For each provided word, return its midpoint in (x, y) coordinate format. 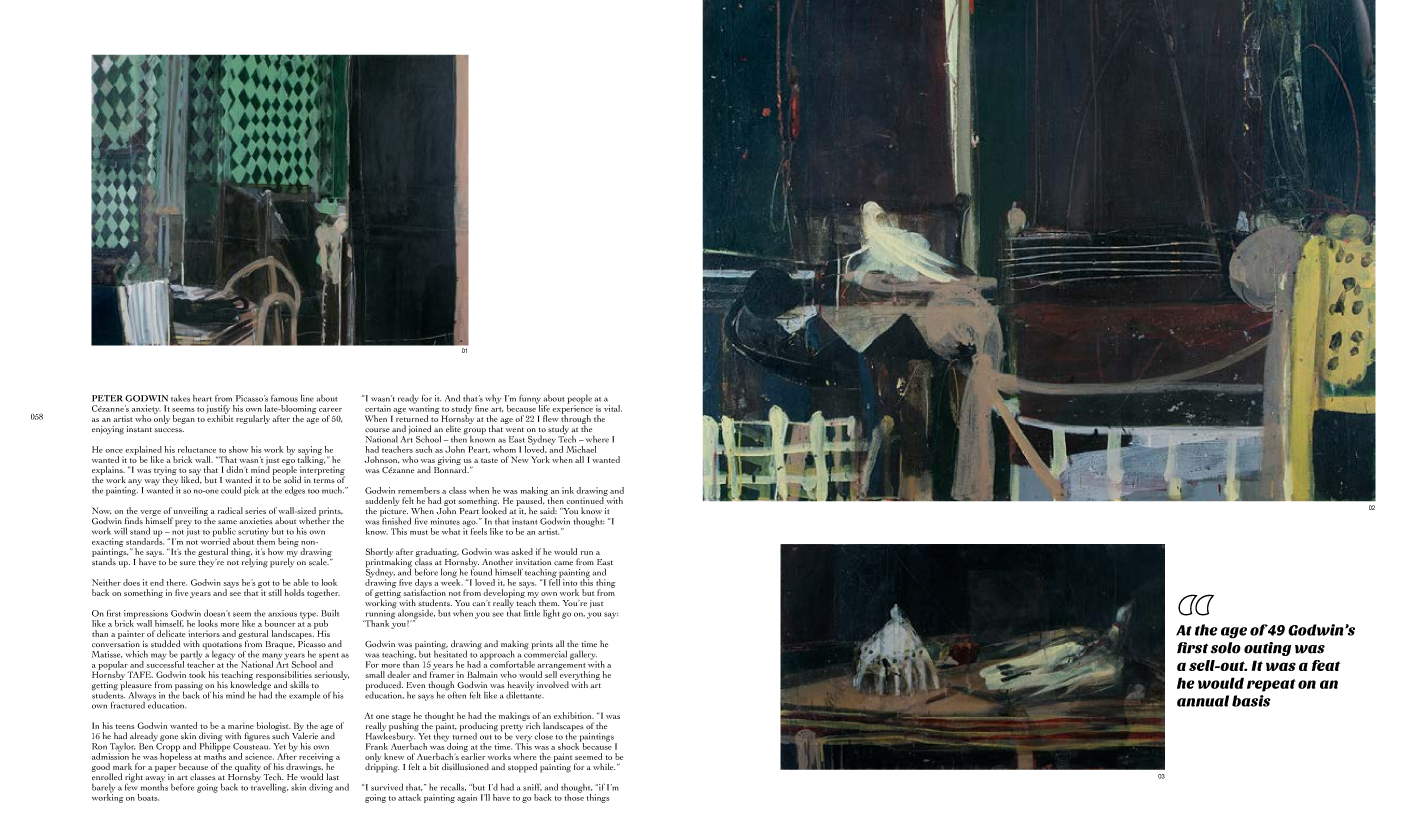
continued (586, 499)
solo (1226, 648)
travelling (269, 787)
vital (613, 408)
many (272, 657)
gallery (583, 656)
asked (522, 551)
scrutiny (253, 533)
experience (572, 409)
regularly (253, 419)
